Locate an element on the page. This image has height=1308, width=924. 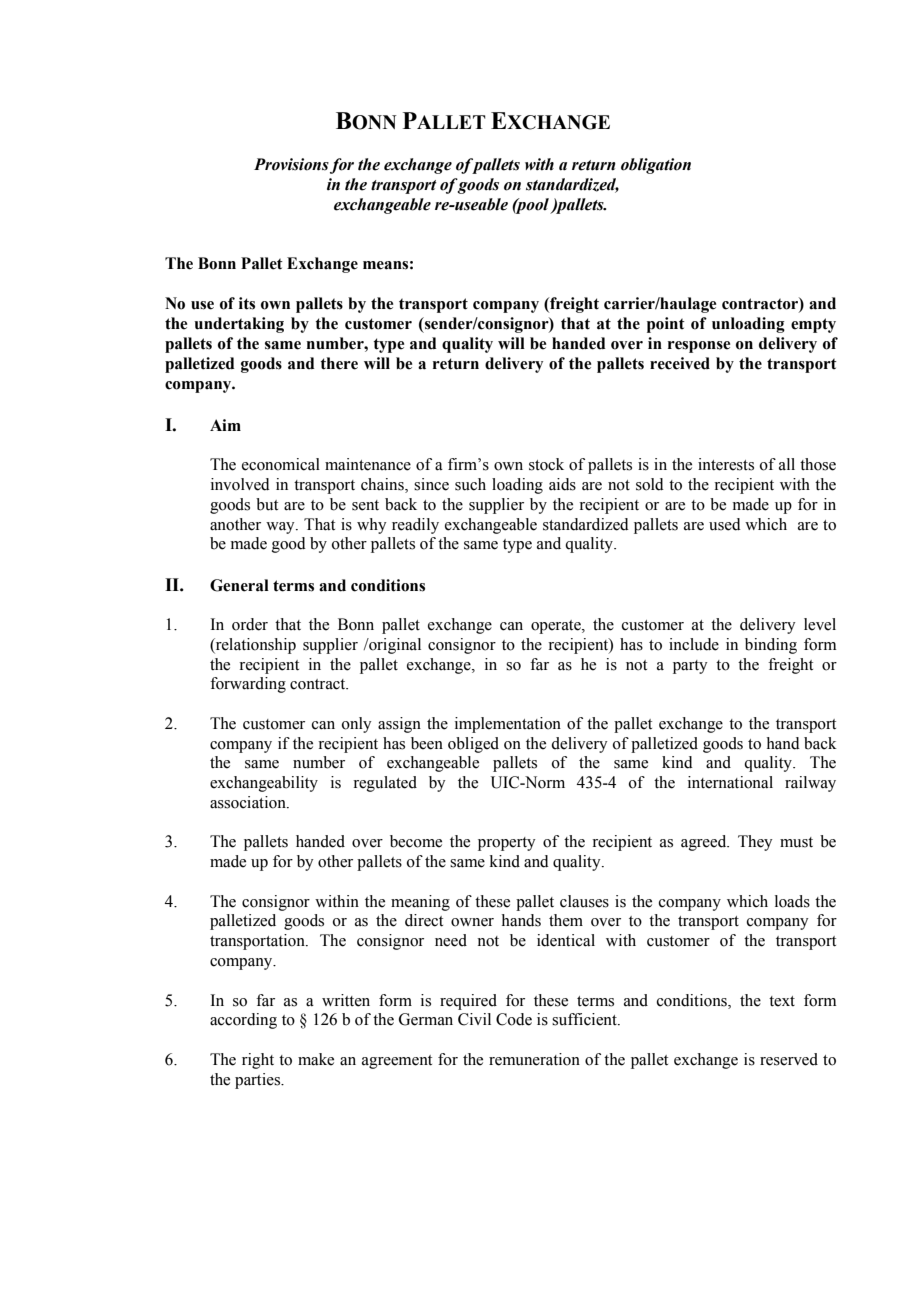
make is located at coordinates (316, 1059).
